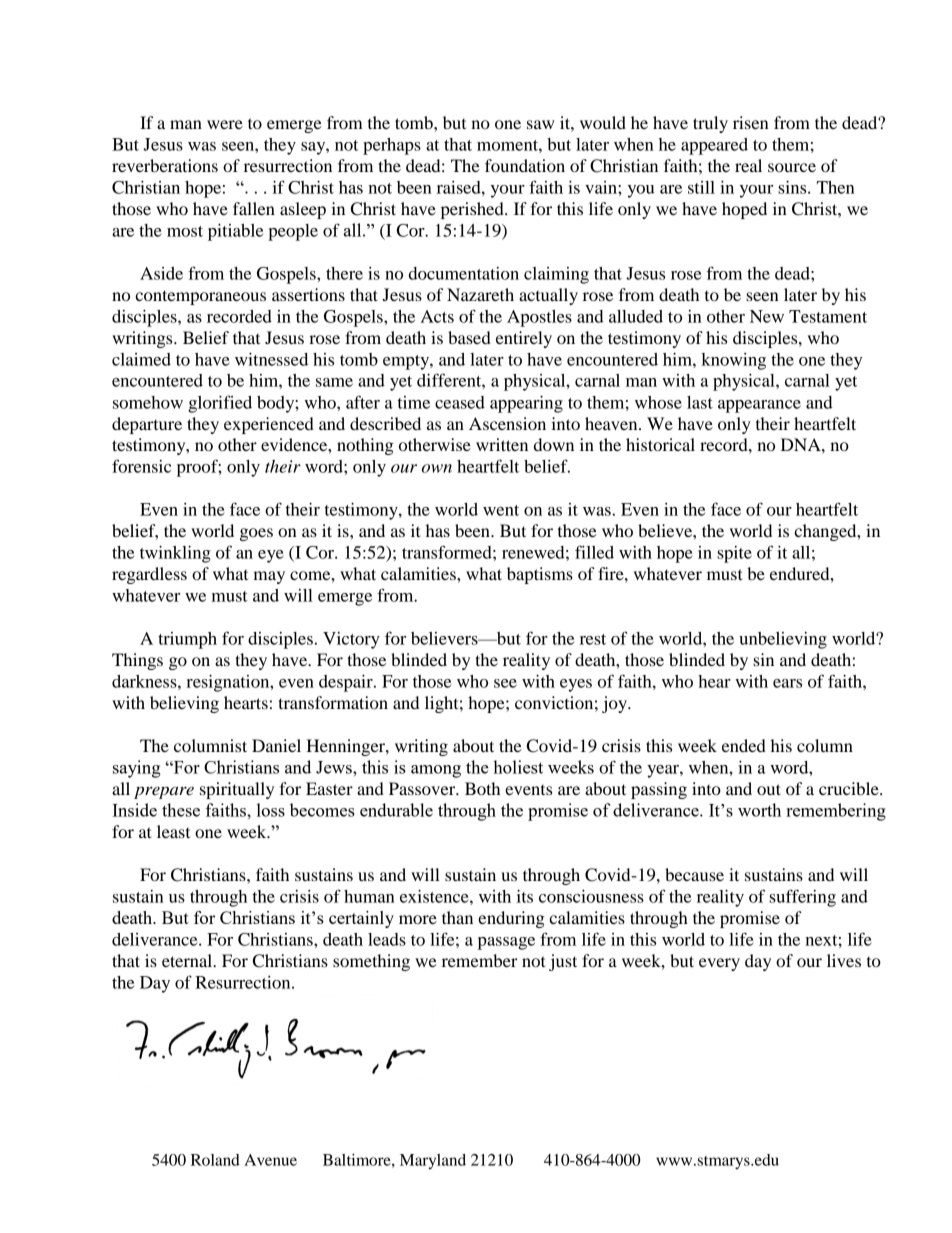 Image resolution: width=952 pixels, height=1233 pixels. Describe the element at coordinates (593, 639) in the screenshot. I see `rest` at that location.
